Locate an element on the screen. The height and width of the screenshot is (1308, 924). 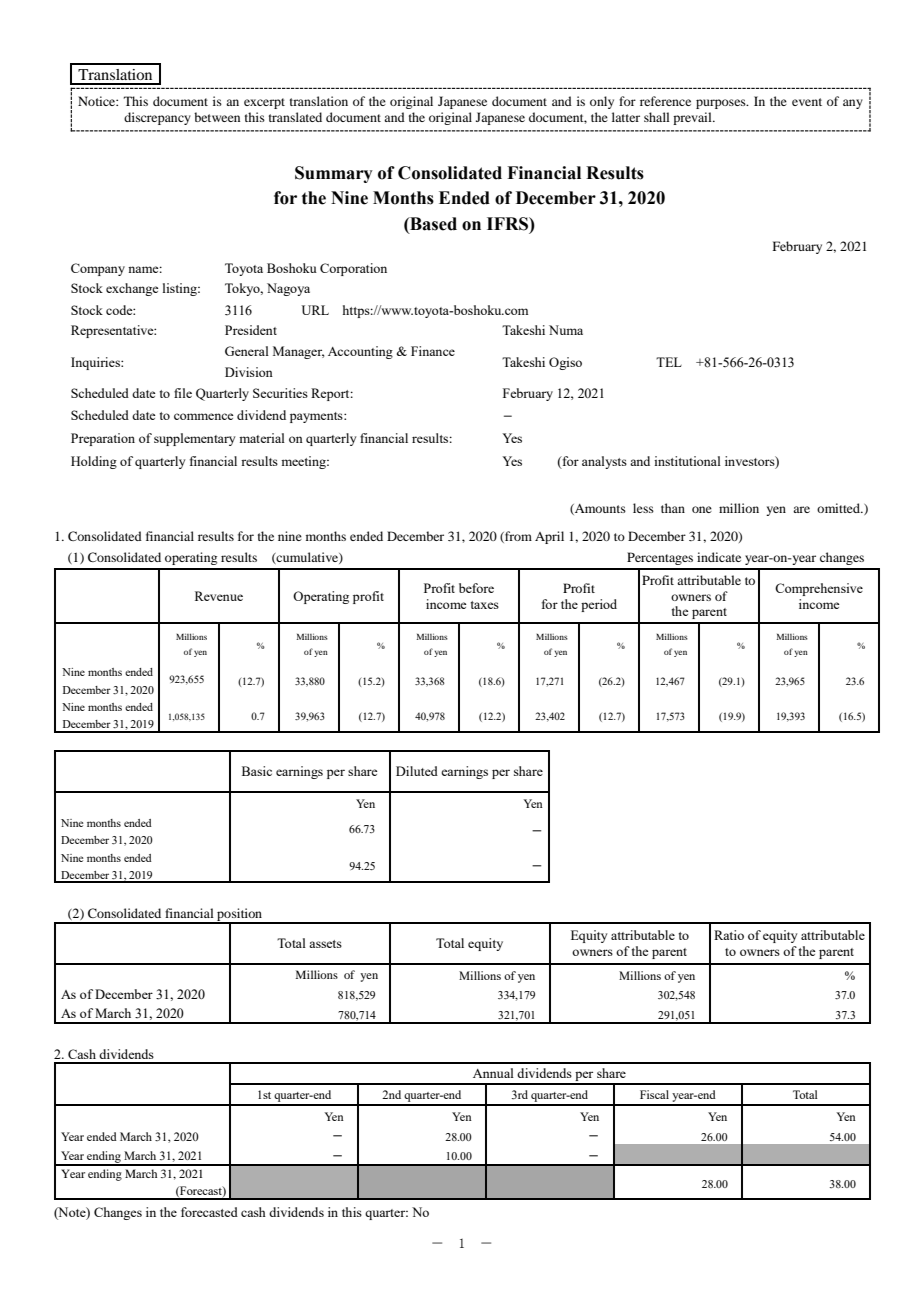
Annual is located at coordinates (493, 1073).
